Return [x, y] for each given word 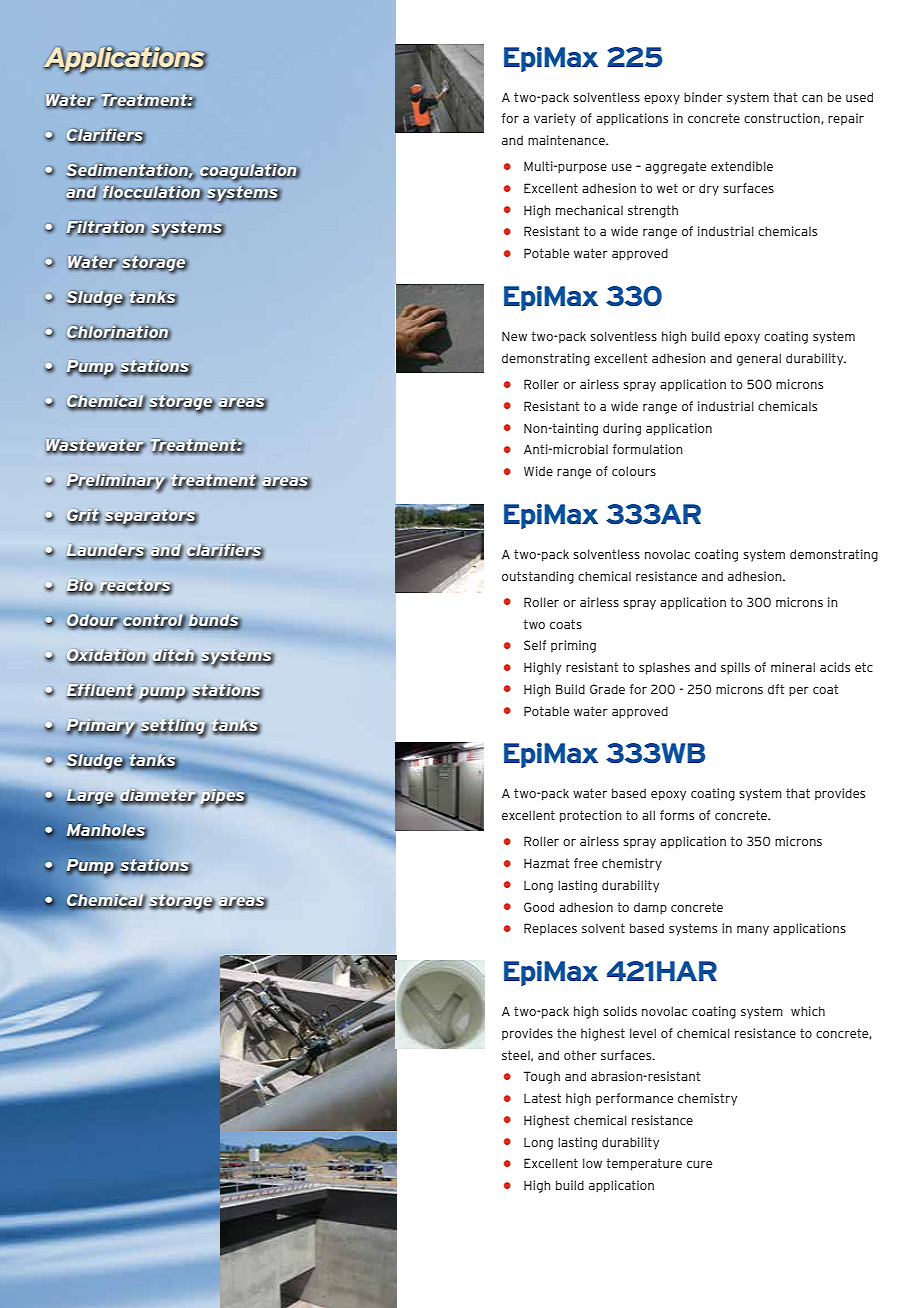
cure [699, 1164]
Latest [542, 1098]
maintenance [567, 140]
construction [783, 118]
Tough [542, 1077]
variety [555, 119]
